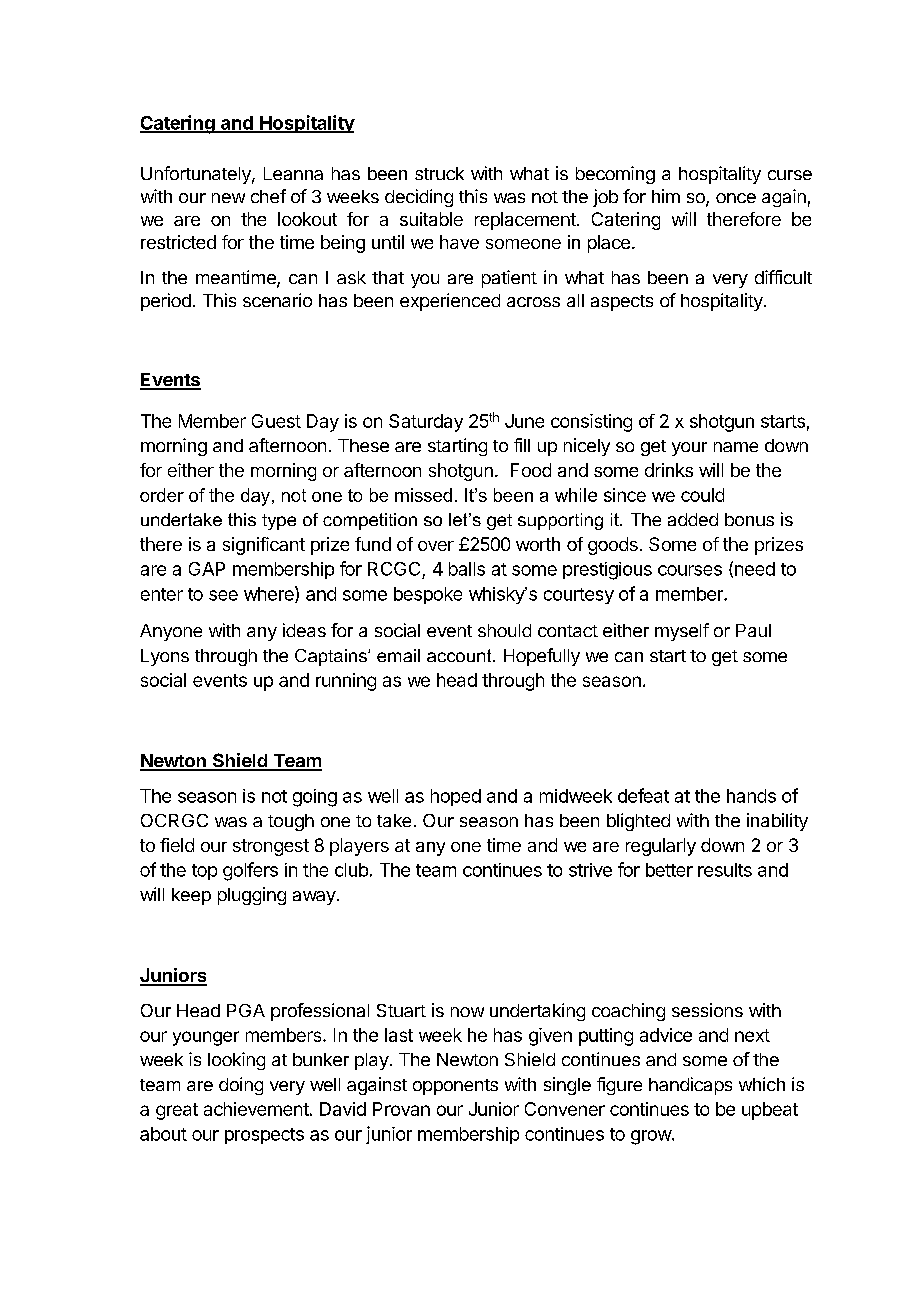  Describe the element at coordinates (431, 219) in the page. I see `suitable` at that location.
